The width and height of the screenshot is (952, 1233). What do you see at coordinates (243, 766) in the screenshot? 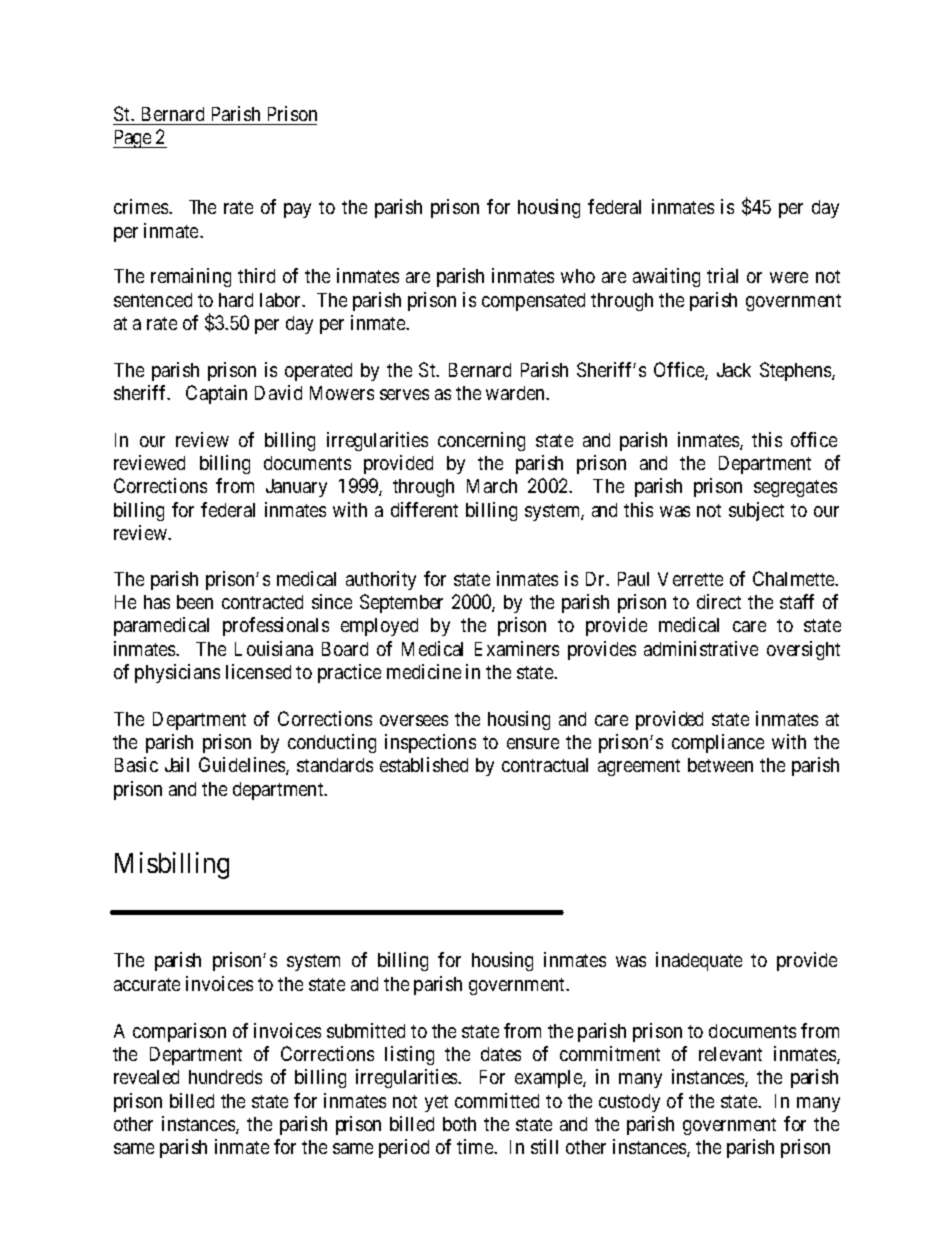
I see `Guidelines` at bounding box center [243, 766].
